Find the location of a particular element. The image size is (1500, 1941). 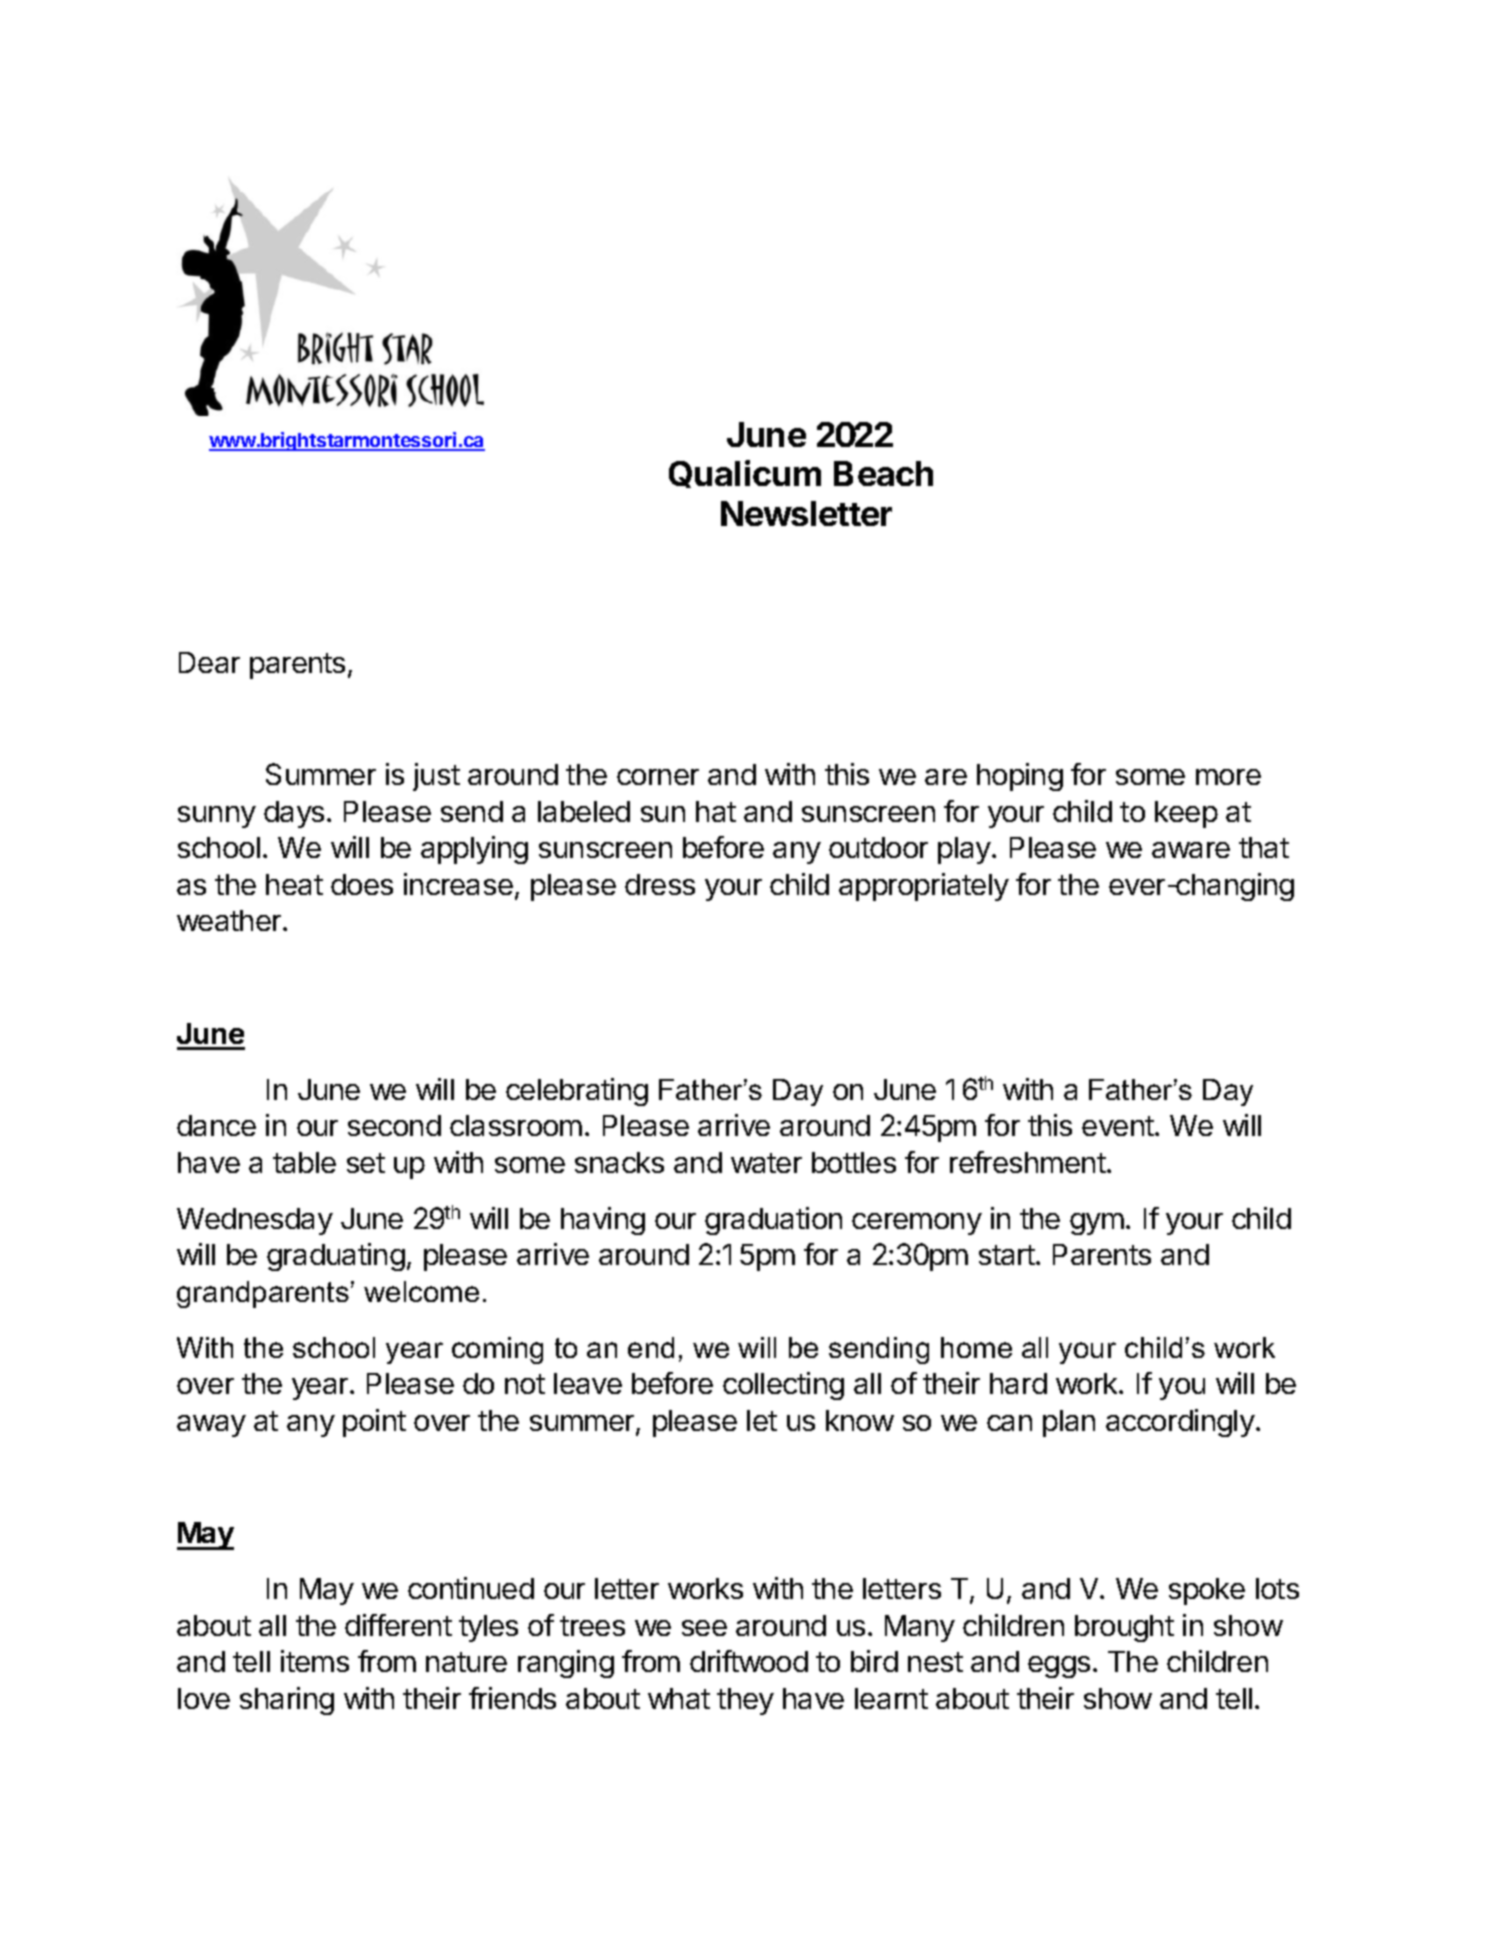

Dear is located at coordinates (209, 662).
